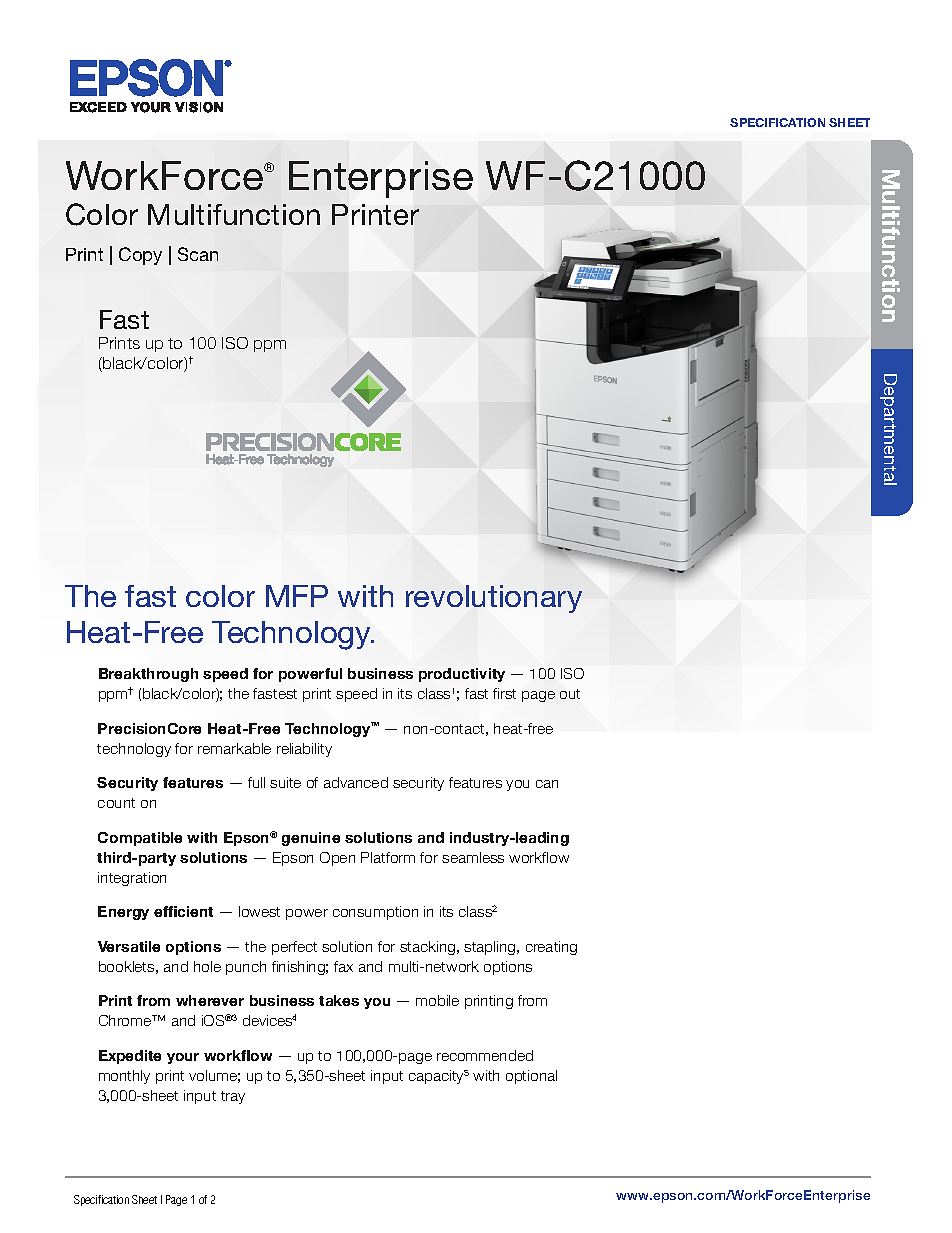 The image size is (952, 1233). Describe the element at coordinates (473, 857) in the document. I see `seamless` at that location.
